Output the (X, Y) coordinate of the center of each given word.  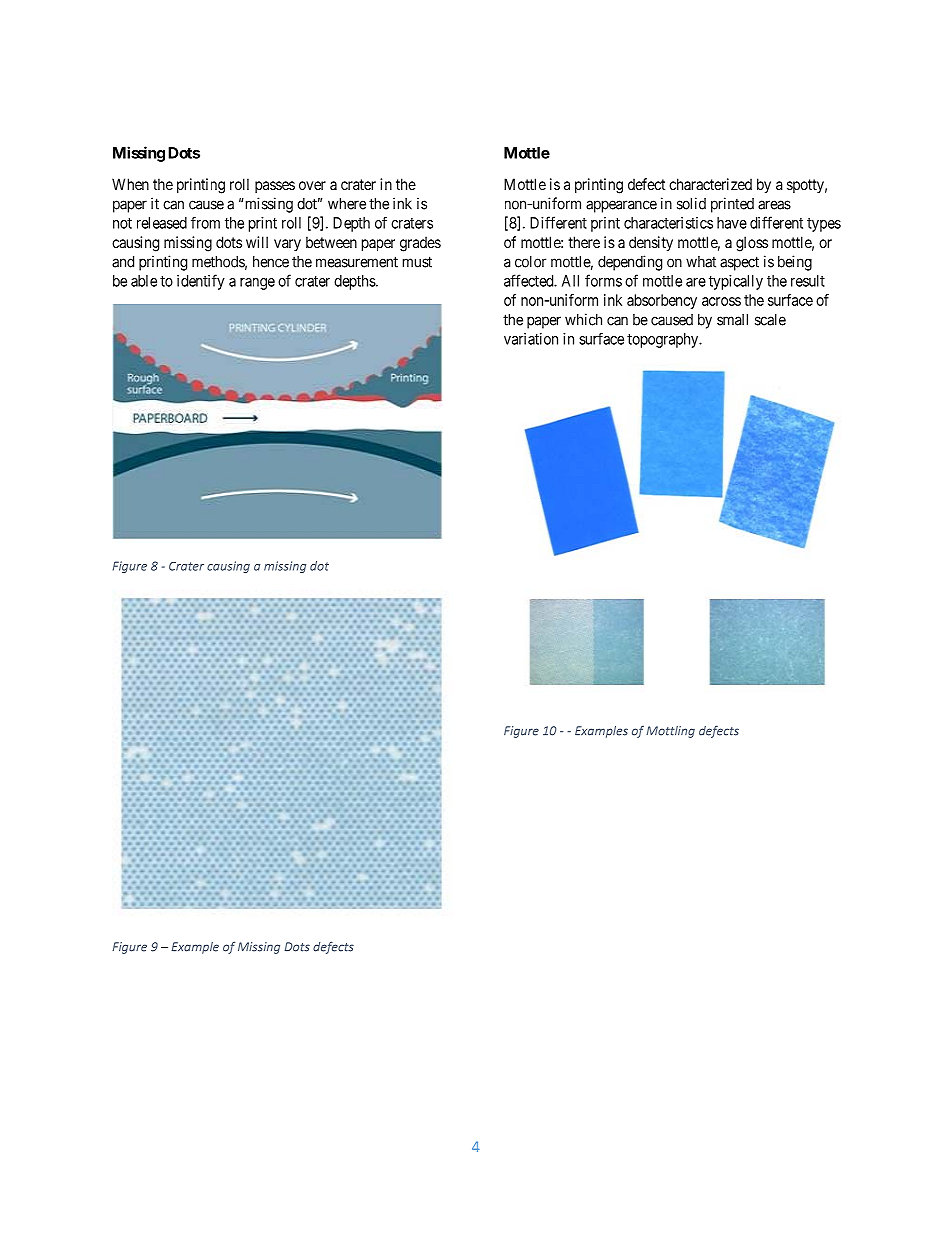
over (312, 185)
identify (201, 282)
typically (736, 282)
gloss (752, 244)
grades (420, 244)
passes (275, 187)
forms (603, 280)
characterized (710, 184)
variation (531, 339)
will (257, 242)
